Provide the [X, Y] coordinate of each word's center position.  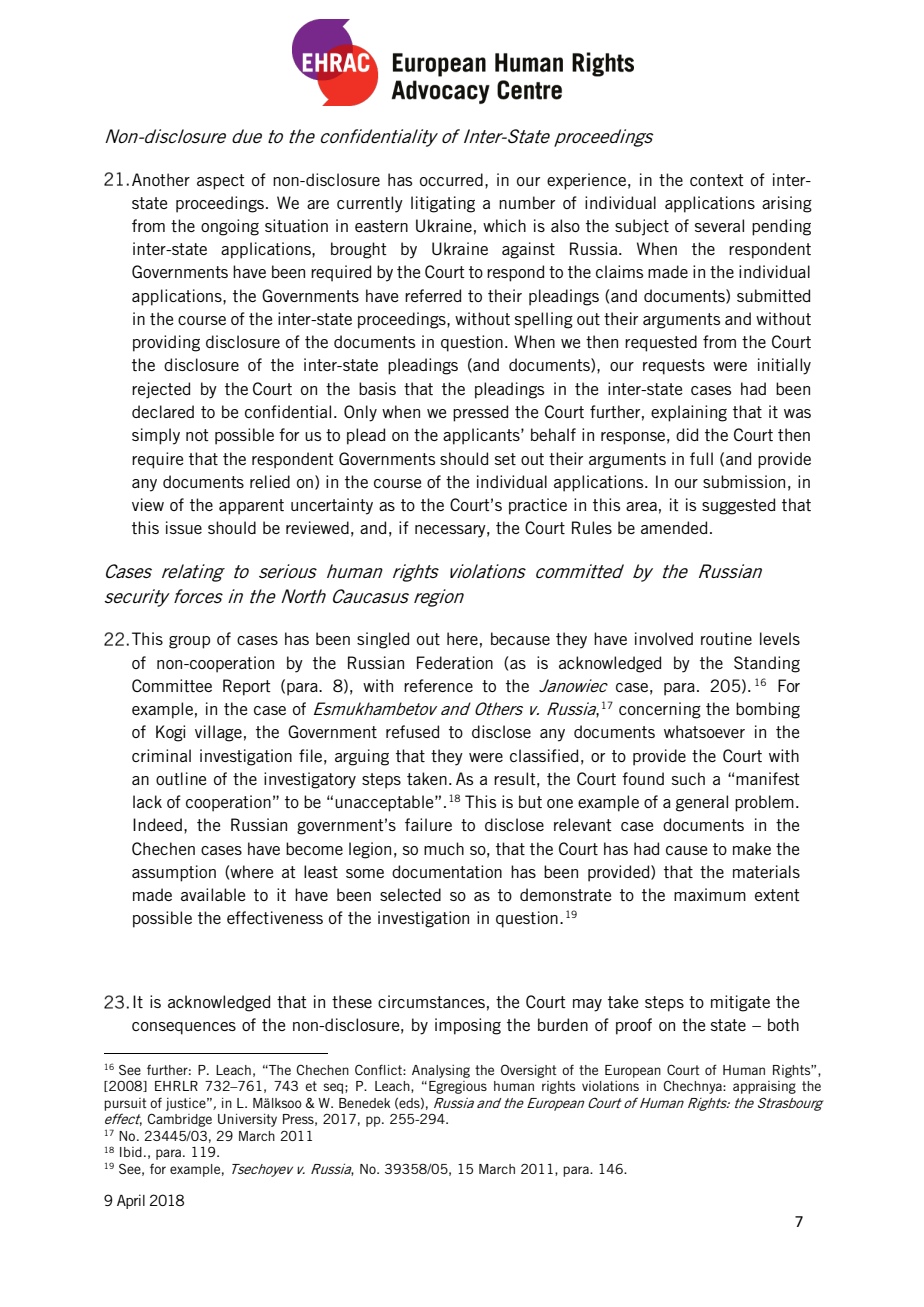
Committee [172, 685]
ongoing [230, 227]
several [719, 225]
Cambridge [180, 1120]
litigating [443, 204]
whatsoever [704, 731]
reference [438, 685]
